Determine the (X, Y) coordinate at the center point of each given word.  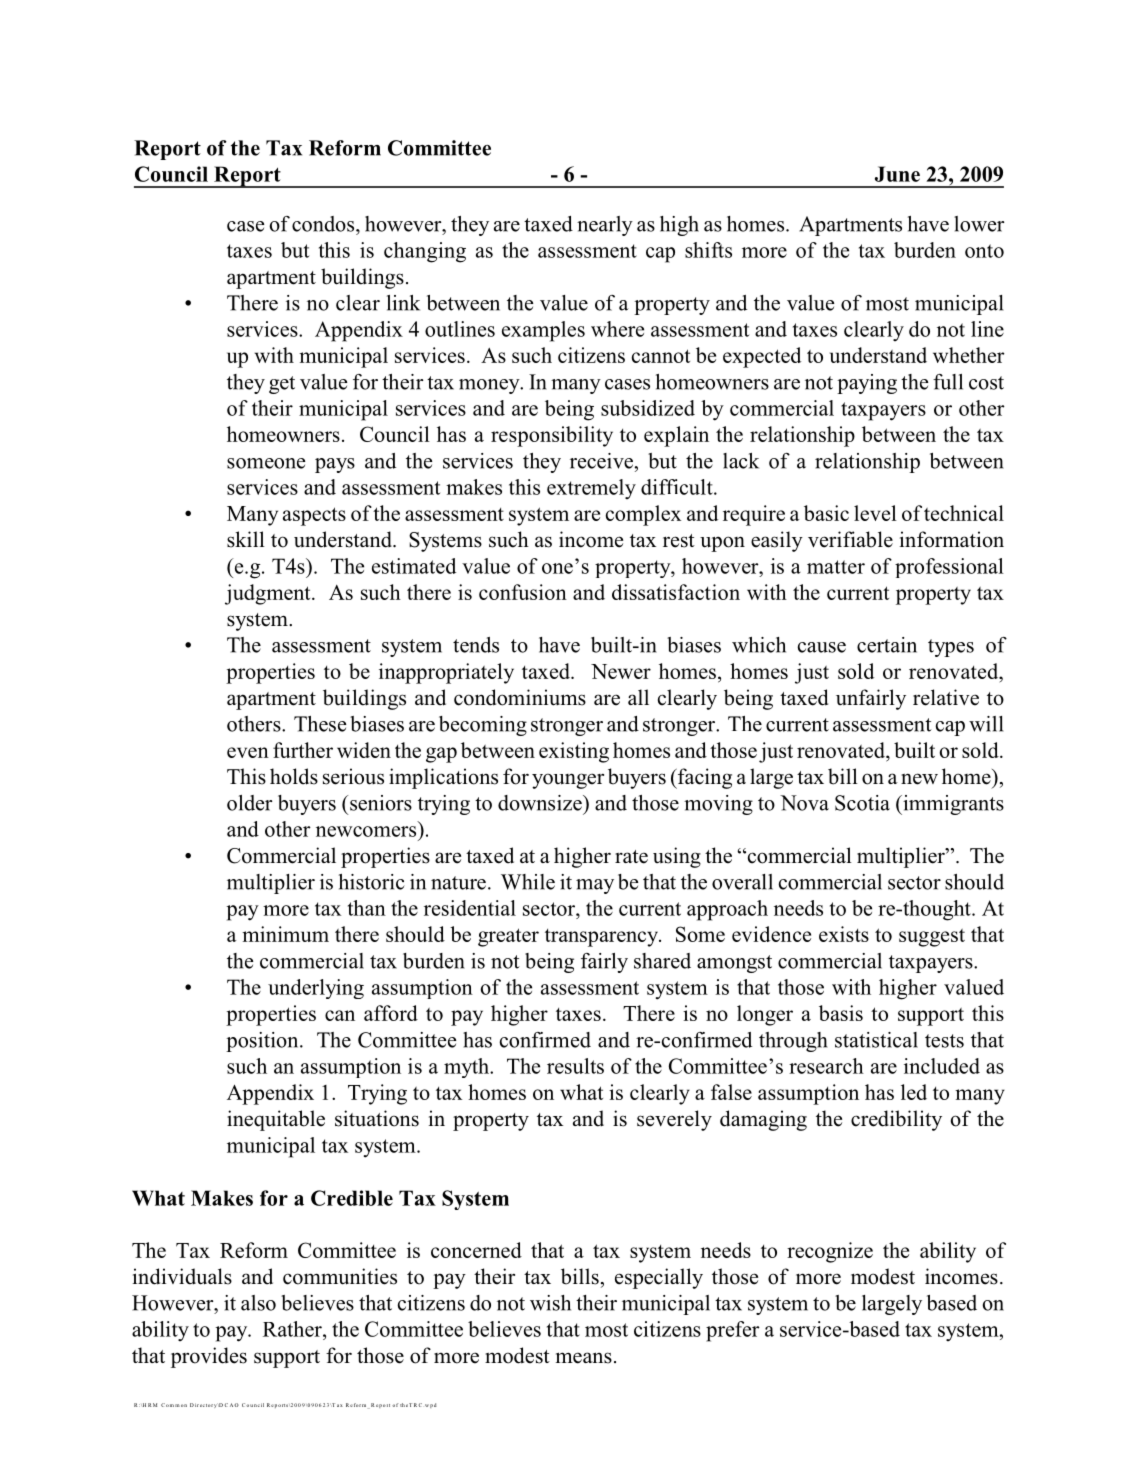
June (897, 174)
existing (574, 752)
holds (294, 776)
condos (324, 224)
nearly (605, 226)
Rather (293, 1329)
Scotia (862, 803)
